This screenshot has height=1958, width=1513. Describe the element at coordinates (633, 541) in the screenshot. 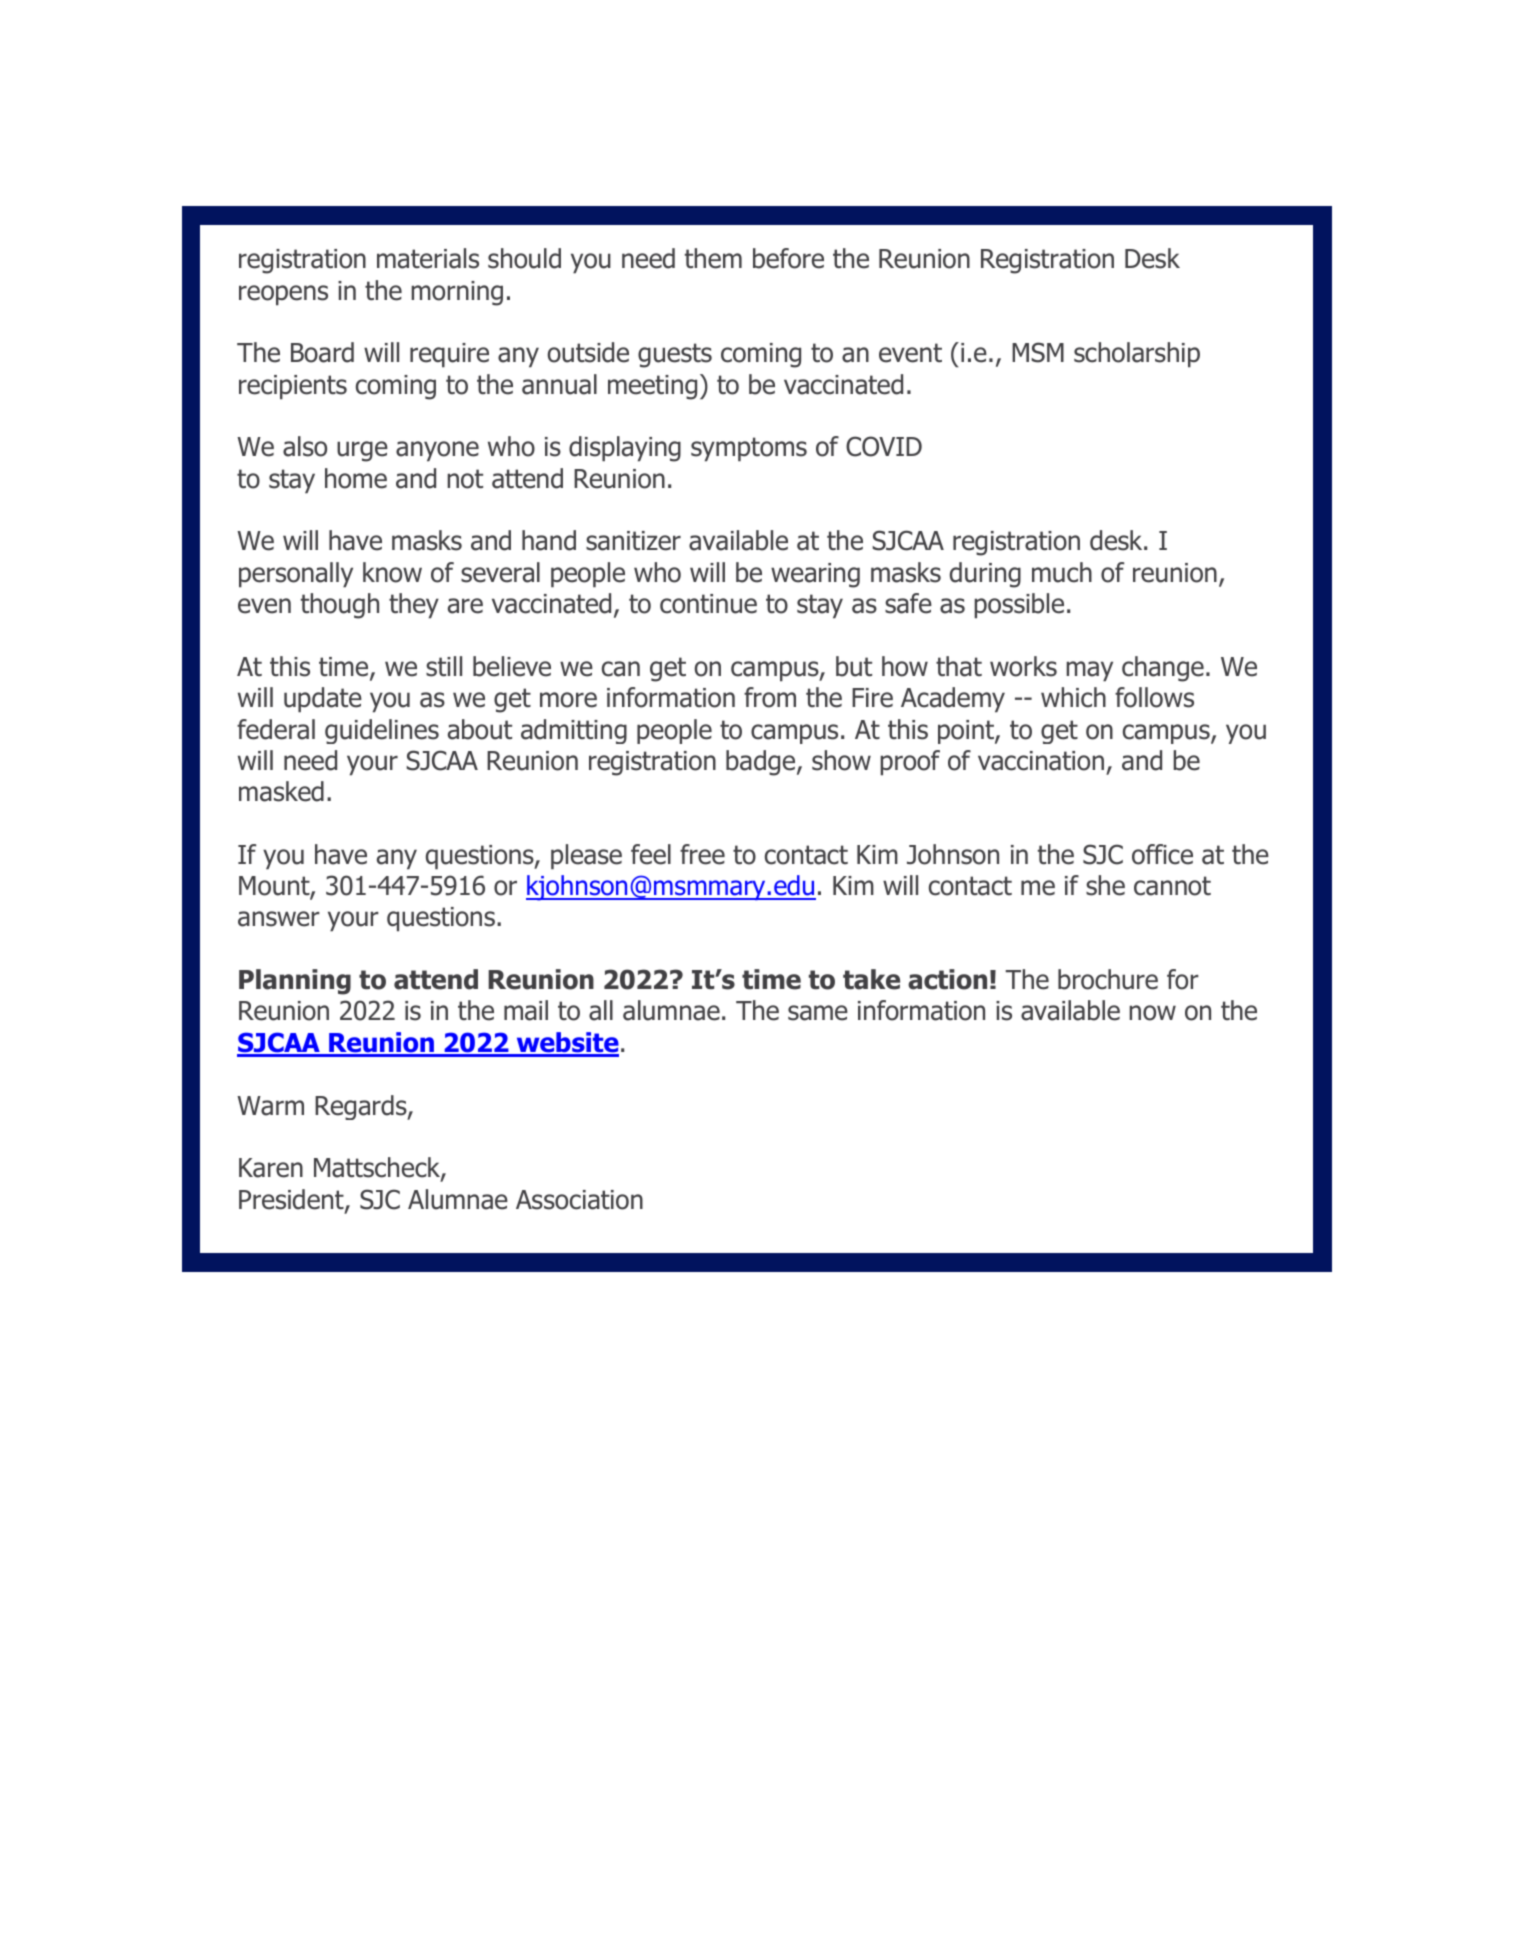

I see `sanitizer` at that location.
